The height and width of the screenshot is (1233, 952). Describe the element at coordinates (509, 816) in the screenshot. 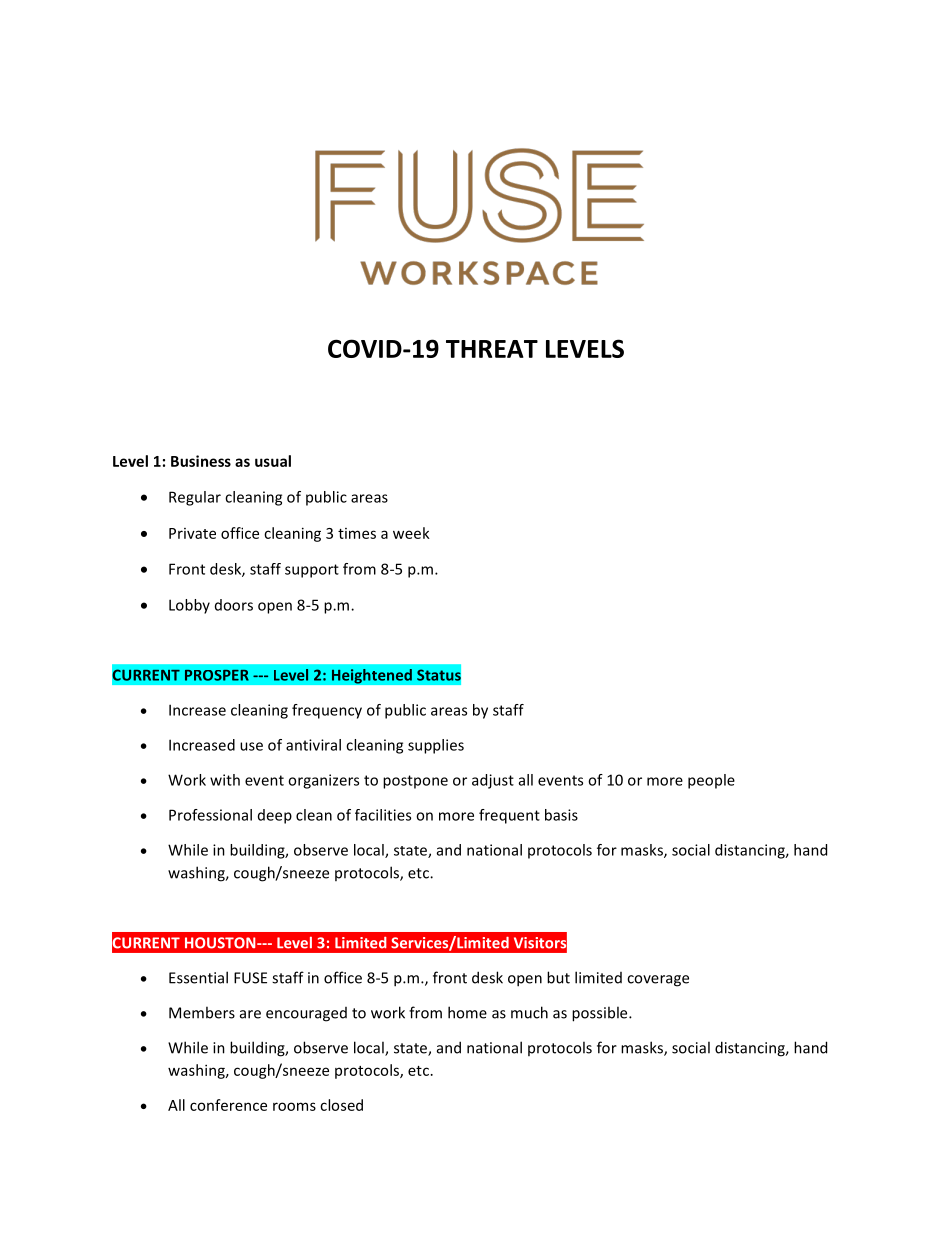

I see `frequent` at that location.
